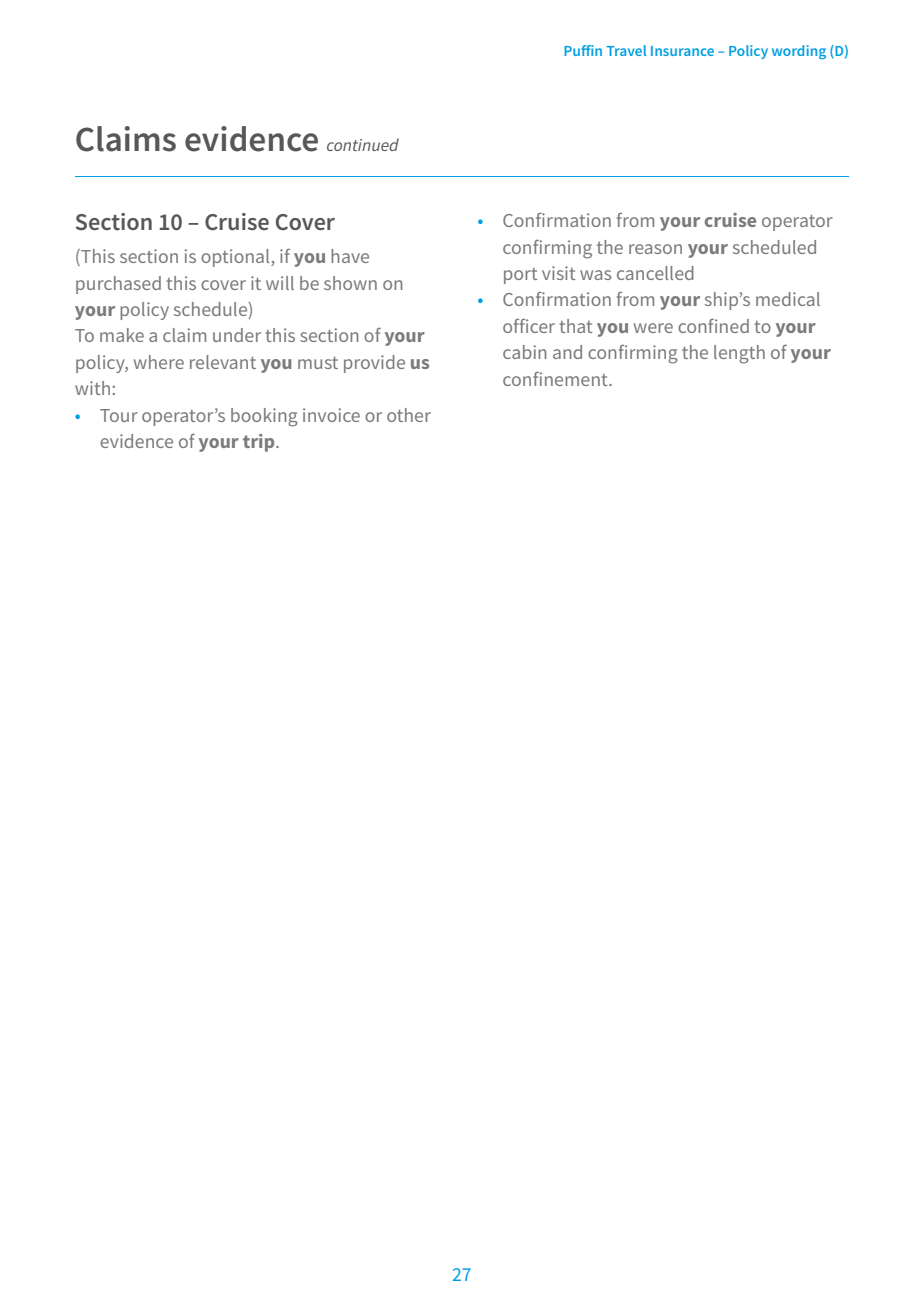  I want to click on continued, so click(363, 144).
